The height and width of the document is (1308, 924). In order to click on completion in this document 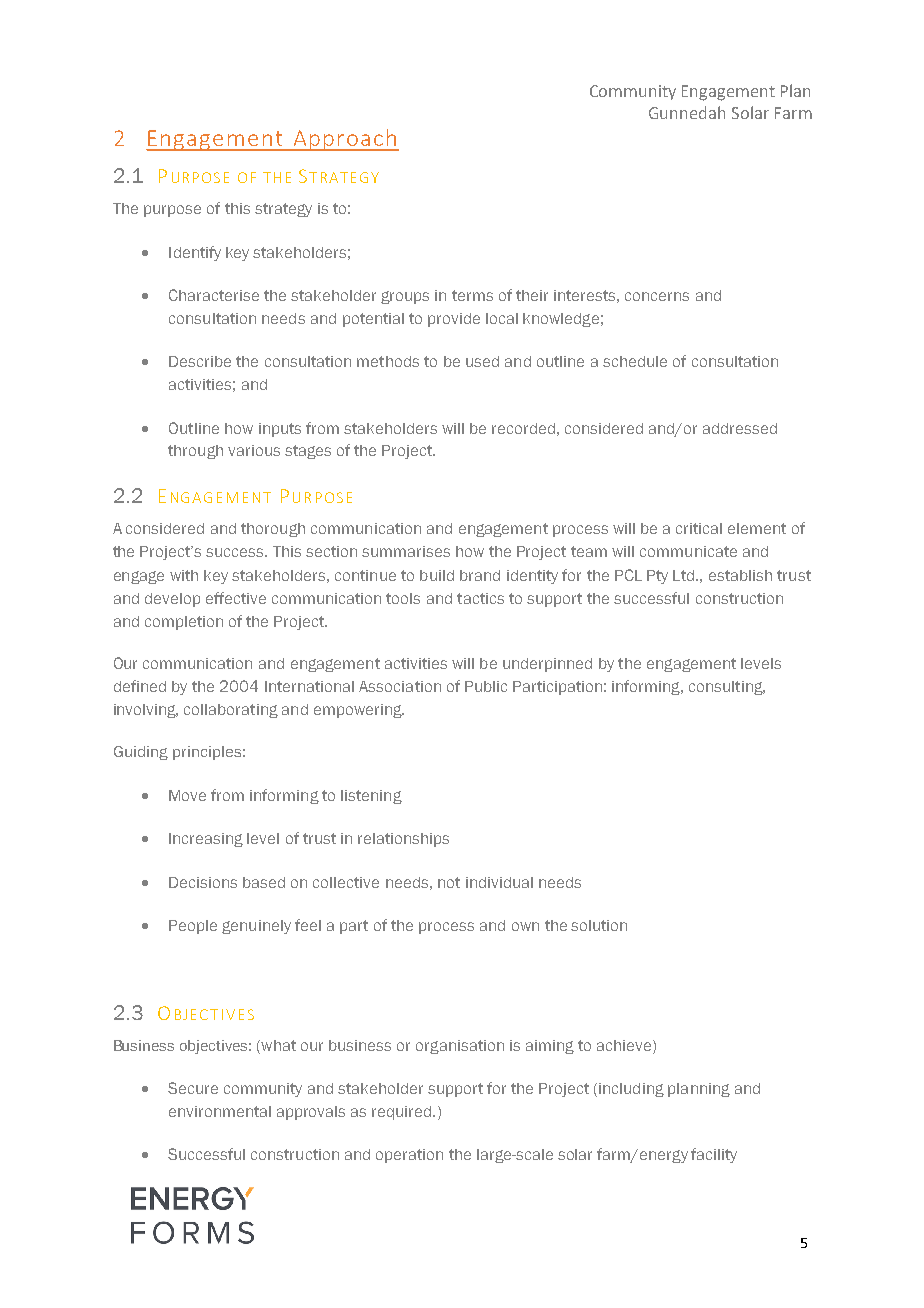, I will do `click(184, 623)`.
